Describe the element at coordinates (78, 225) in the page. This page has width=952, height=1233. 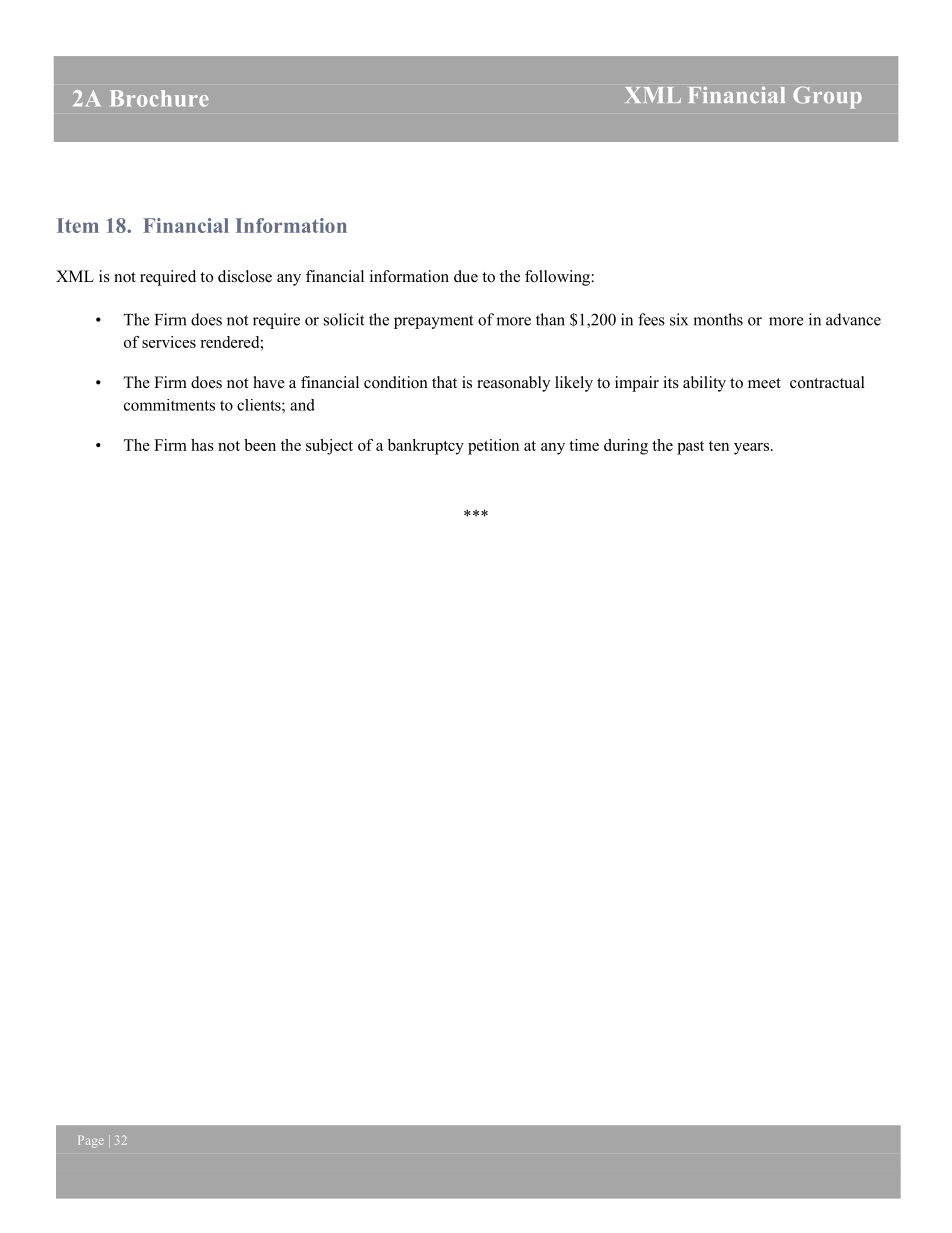
I see `Item` at that location.
